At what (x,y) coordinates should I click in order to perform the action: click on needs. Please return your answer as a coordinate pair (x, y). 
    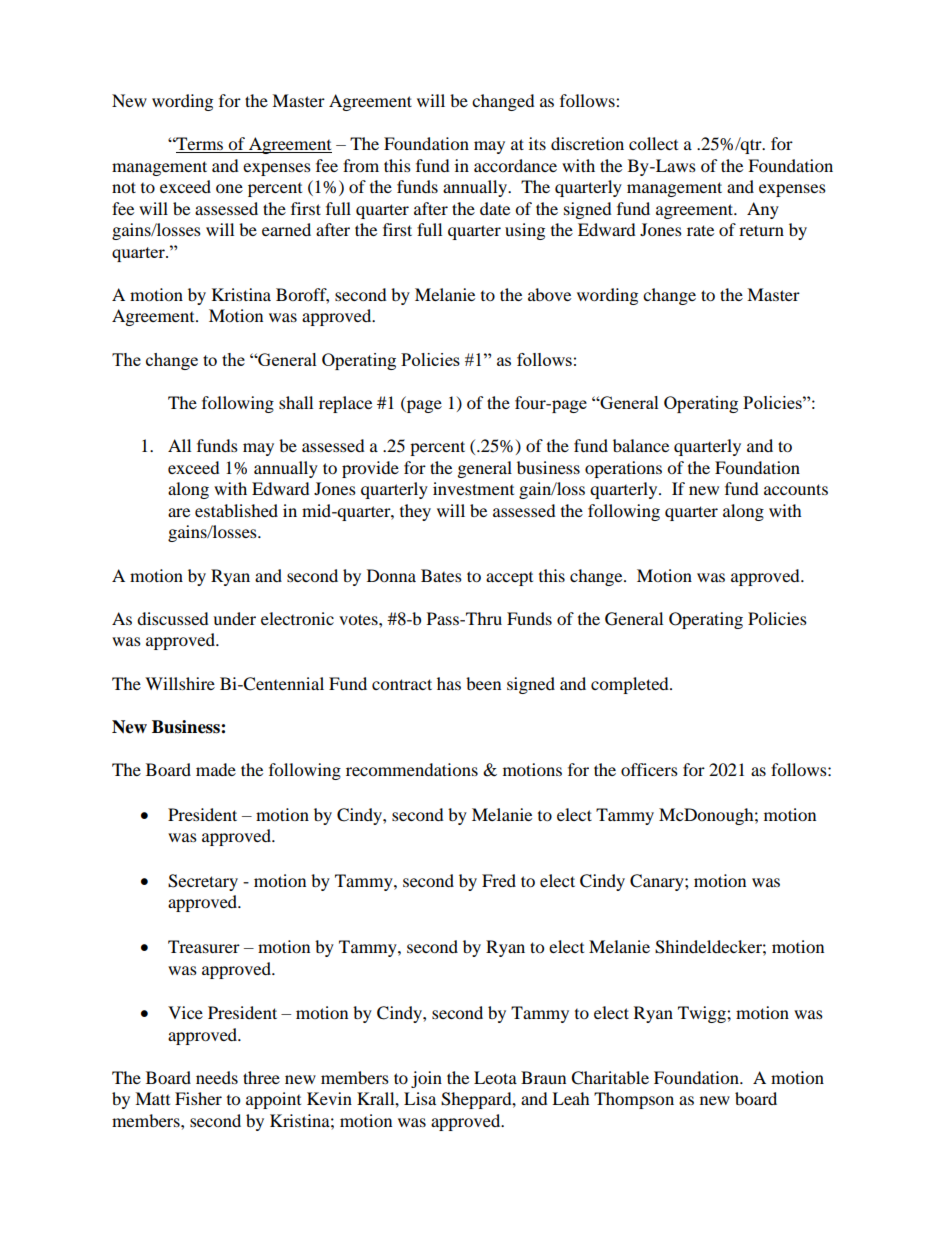
    Looking at the image, I should click on (217, 1077).
